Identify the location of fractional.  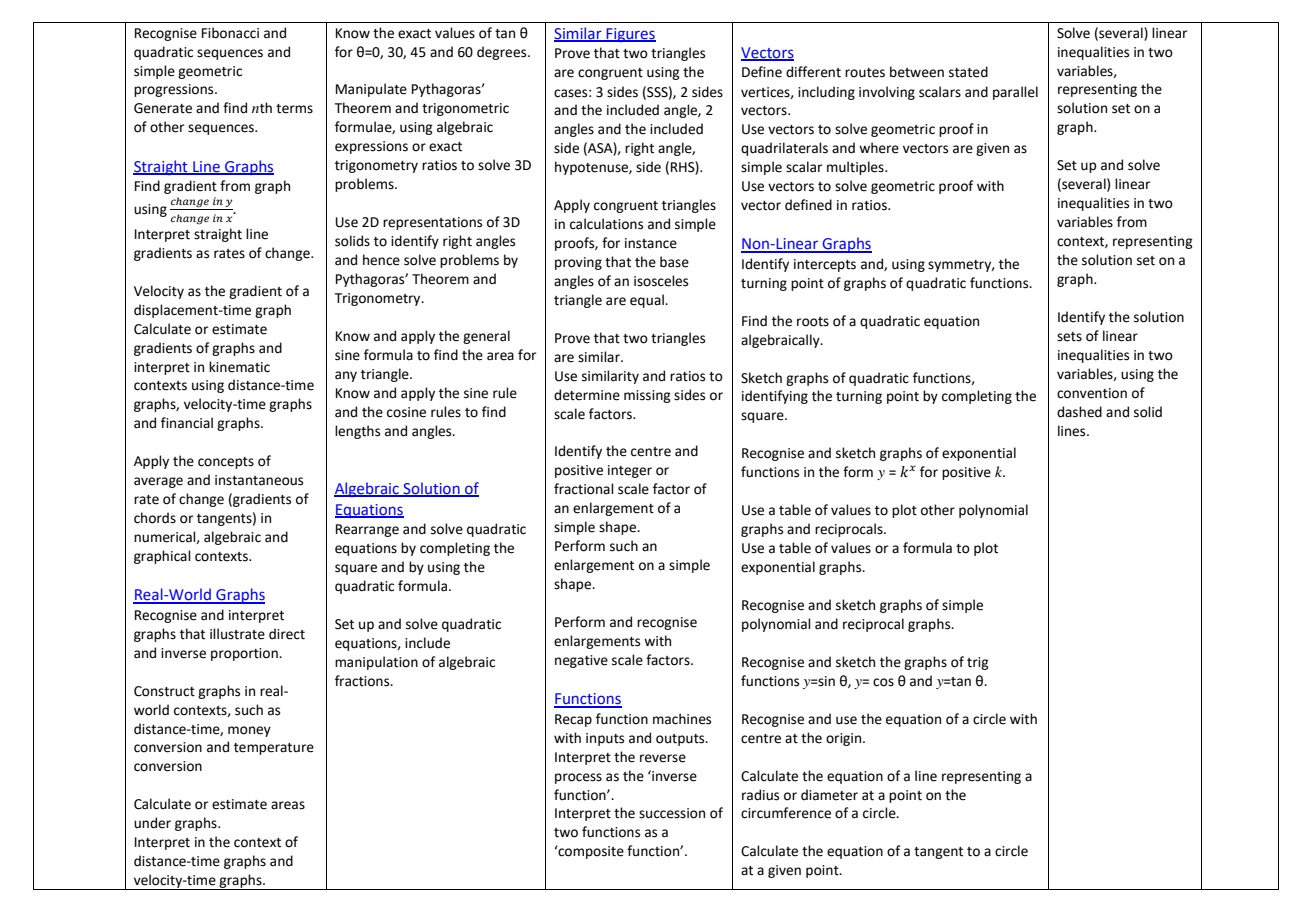
(584, 489).
